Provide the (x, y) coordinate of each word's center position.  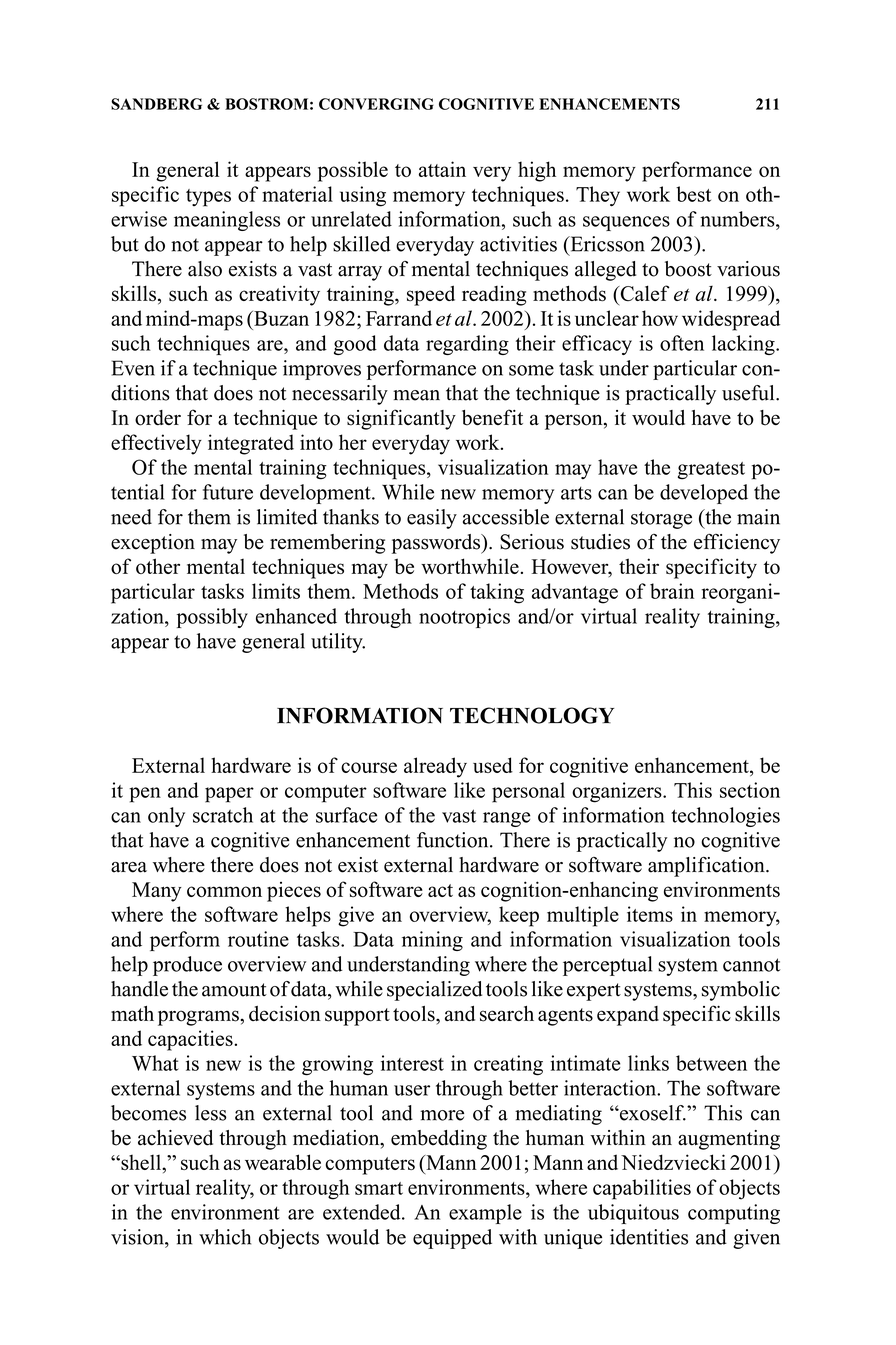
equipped (452, 1239)
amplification (707, 867)
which (225, 1237)
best (693, 194)
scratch (223, 815)
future (228, 492)
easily (432, 519)
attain (442, 169)
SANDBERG (156, 104)
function (454, 840)
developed (704, 494)
